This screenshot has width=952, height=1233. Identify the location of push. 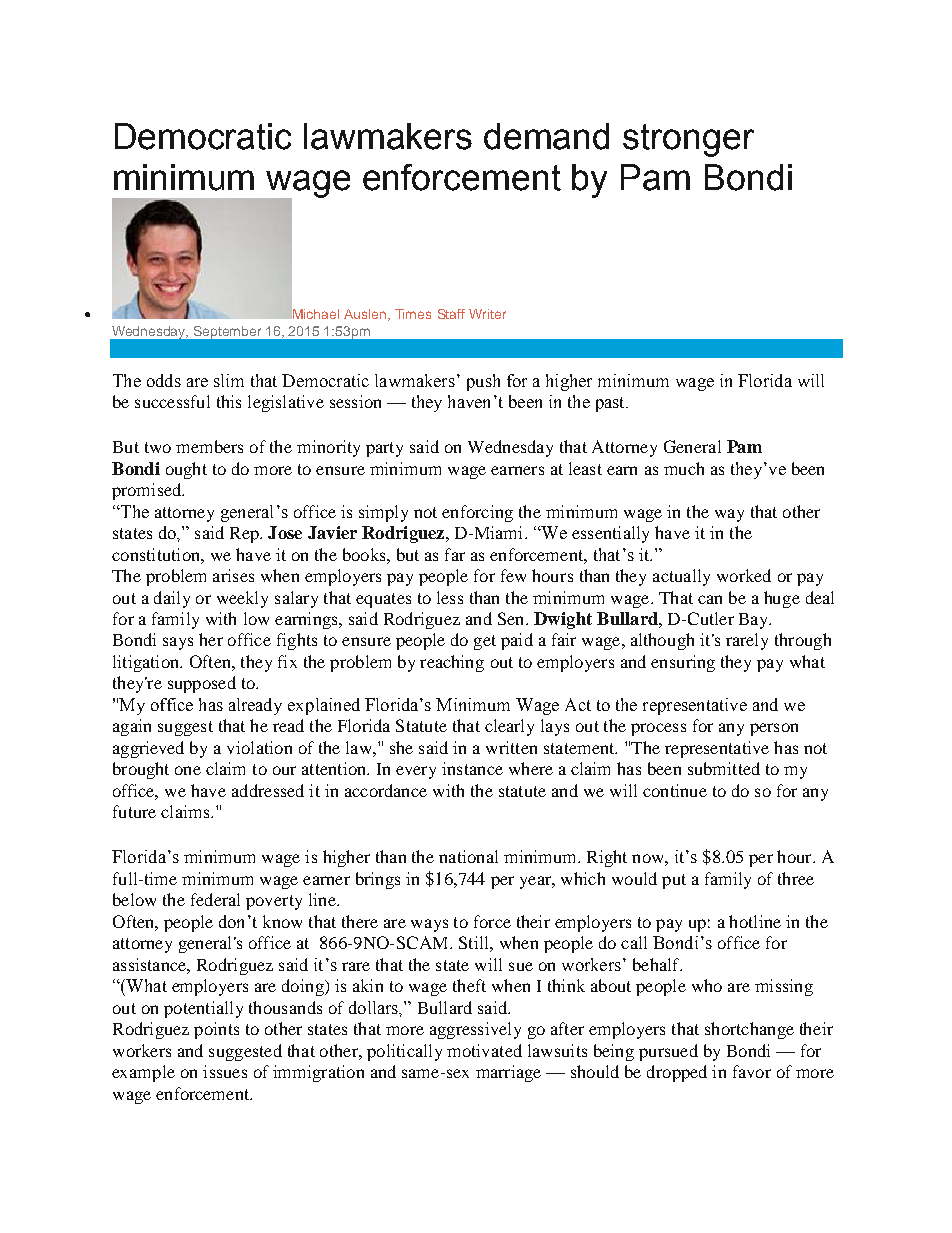
(483, 382).
